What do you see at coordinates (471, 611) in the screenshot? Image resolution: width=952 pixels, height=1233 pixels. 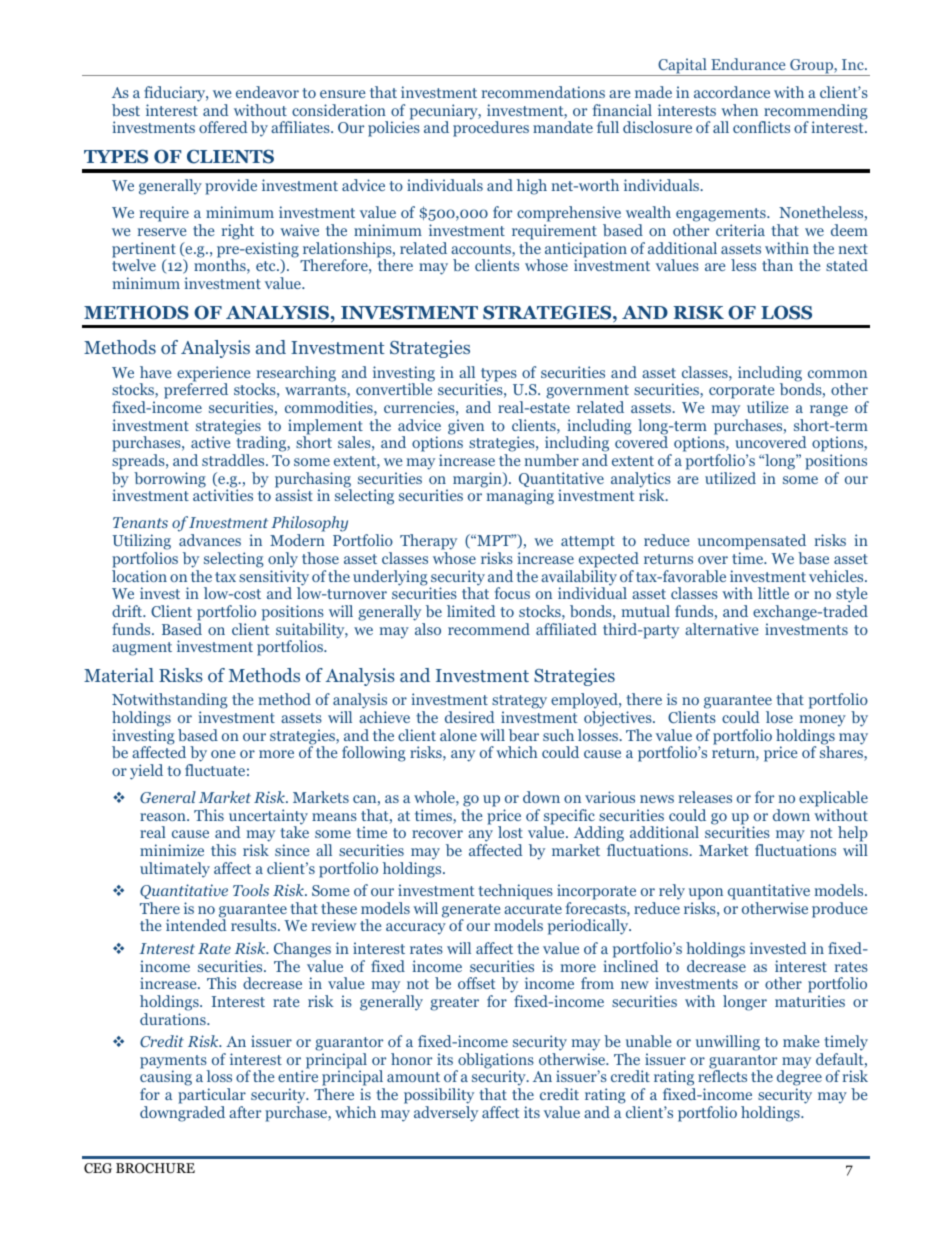 I see `limited` at bounding box center [471, 611].
